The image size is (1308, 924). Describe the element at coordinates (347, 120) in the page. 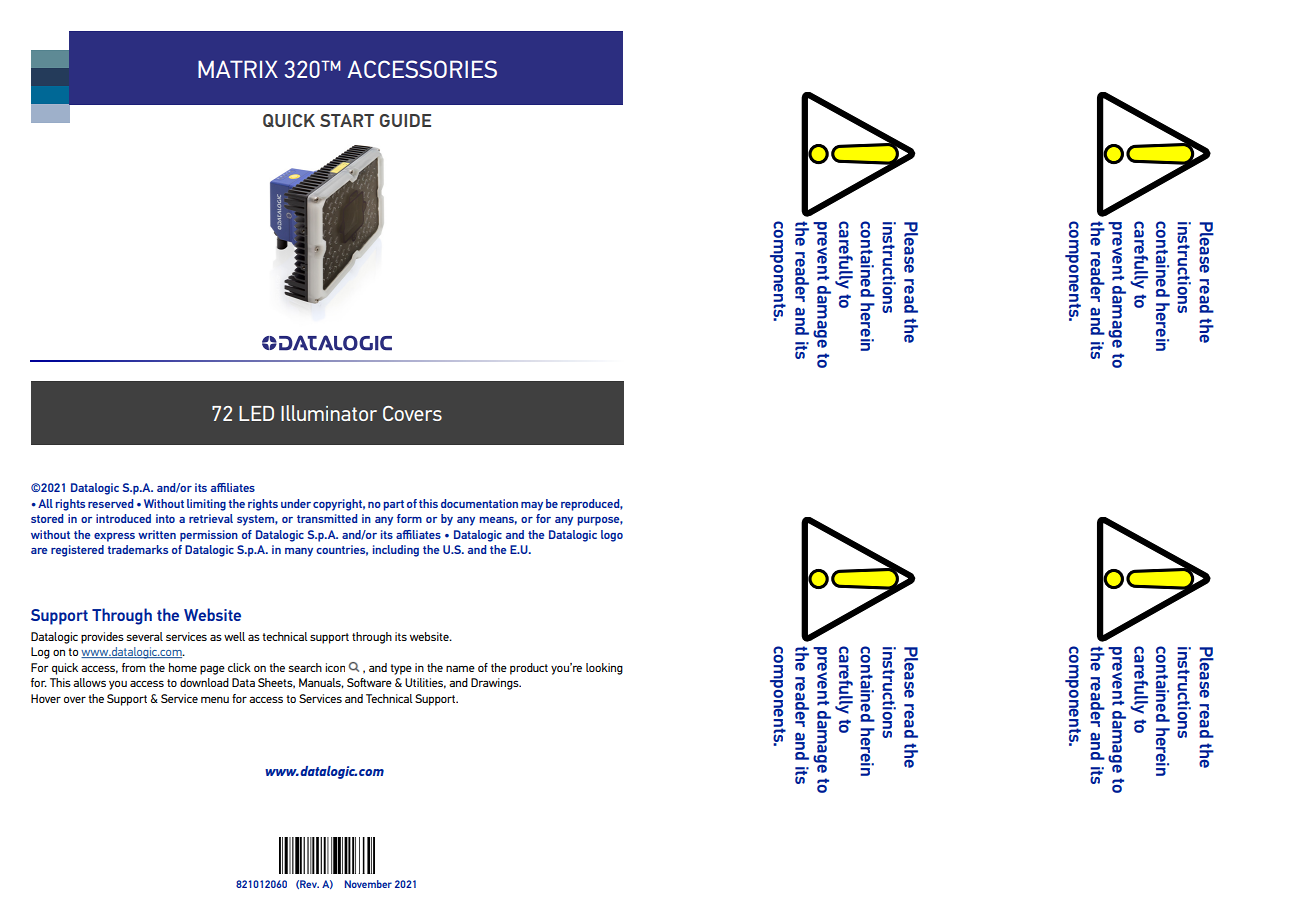

I see `START` at that location.
